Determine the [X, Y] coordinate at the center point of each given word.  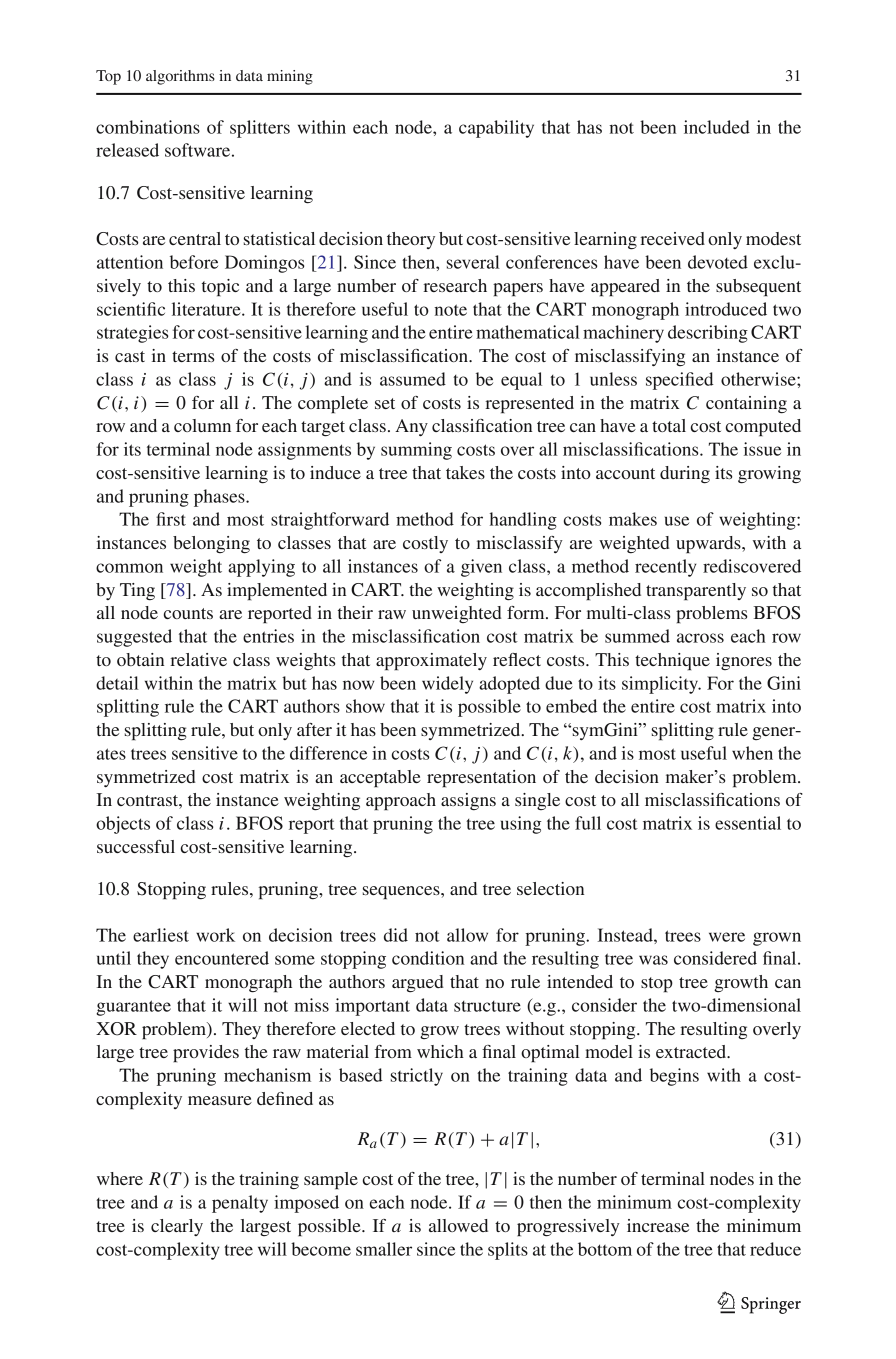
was [653, 960]
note [450, 310]
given [481, 568]
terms [193, 356]
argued [418, 983]
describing [708, 334]
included [717, 127]
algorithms [180, 77]
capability [496, 129]
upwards [709, 544]
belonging [211, 545]
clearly [177, 1227]
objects [123, 825]
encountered [222, 958]
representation [481, 778]
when [752, 753]
